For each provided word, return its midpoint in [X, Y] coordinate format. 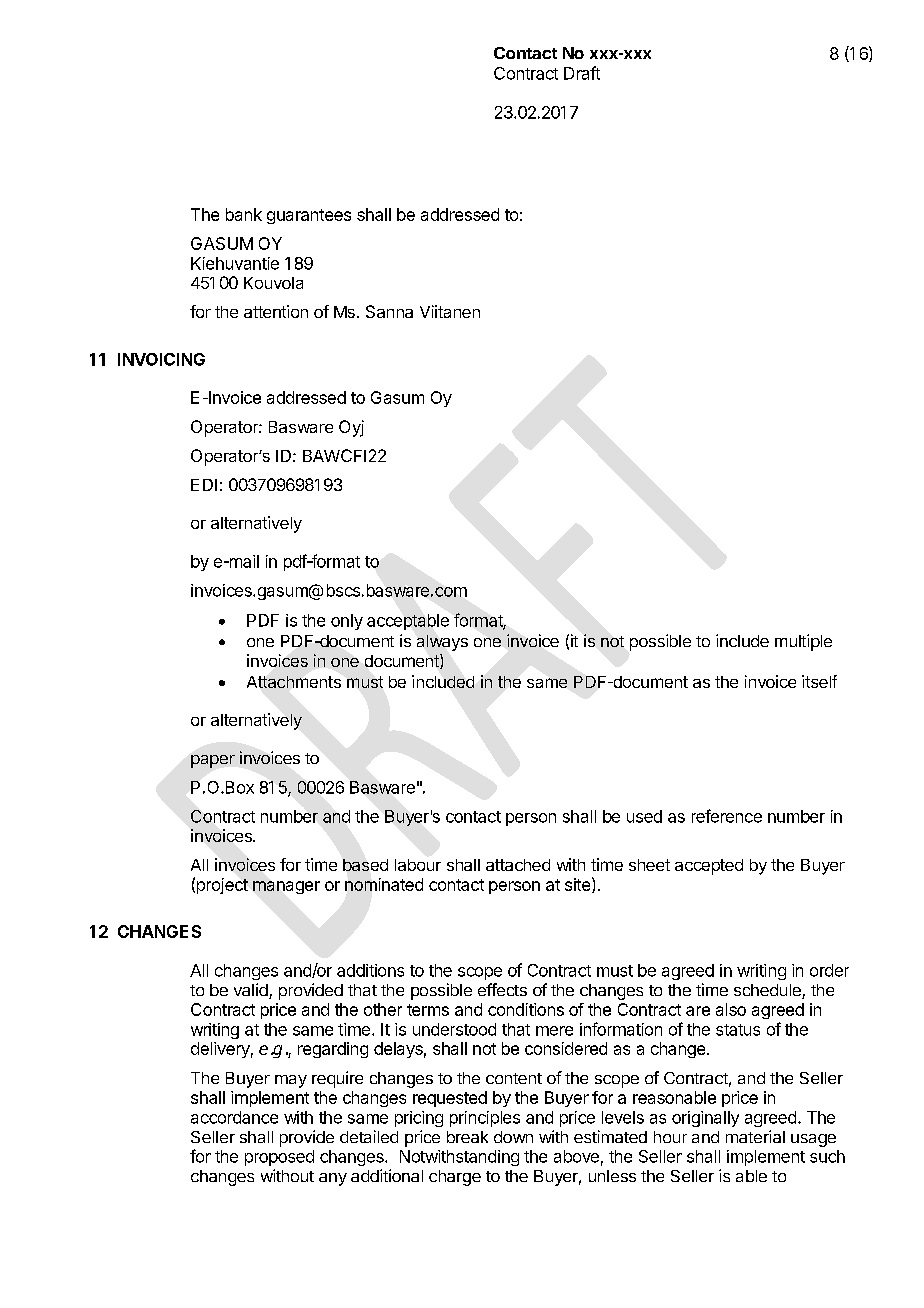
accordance [234, 1117]
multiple [803, 642]
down [513, 1137]
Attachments [294, 682]
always [442, 643]
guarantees [309, 216]
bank [244, 214]
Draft [582, 73]
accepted [709, 867]
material [755, 1136]
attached [518, 865]
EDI [204, 485]
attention [276, 311]
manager [286, 887]
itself [819, 681]
